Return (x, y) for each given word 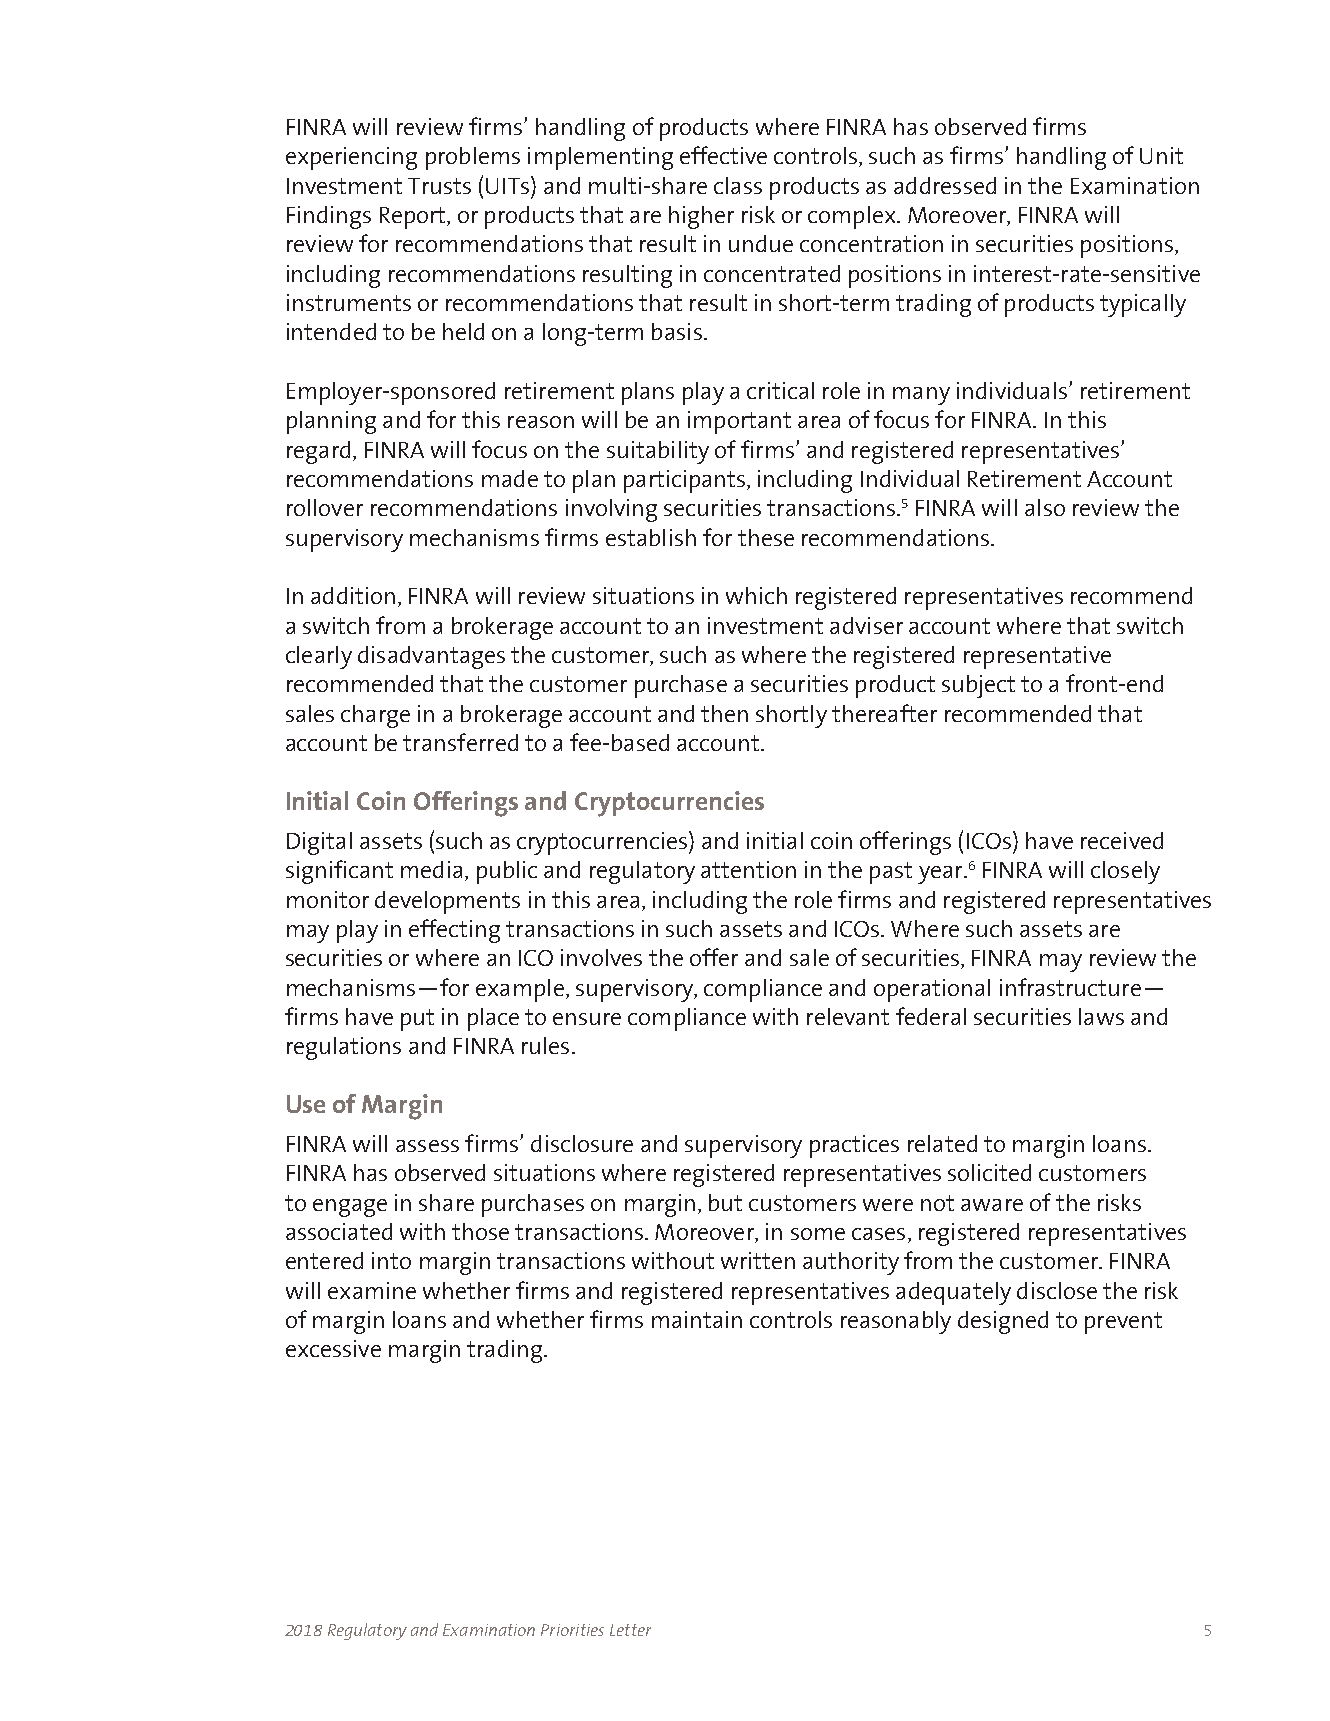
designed (1003, 1322)
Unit (1161, 155)
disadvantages (431, 657)
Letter (630, 1630)
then (724, 713)
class (738, 185)
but (725, 1202)
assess (427, 1146)
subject (978, 686)
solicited (989, 1172)
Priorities (572, 1630)
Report (414, 218)
